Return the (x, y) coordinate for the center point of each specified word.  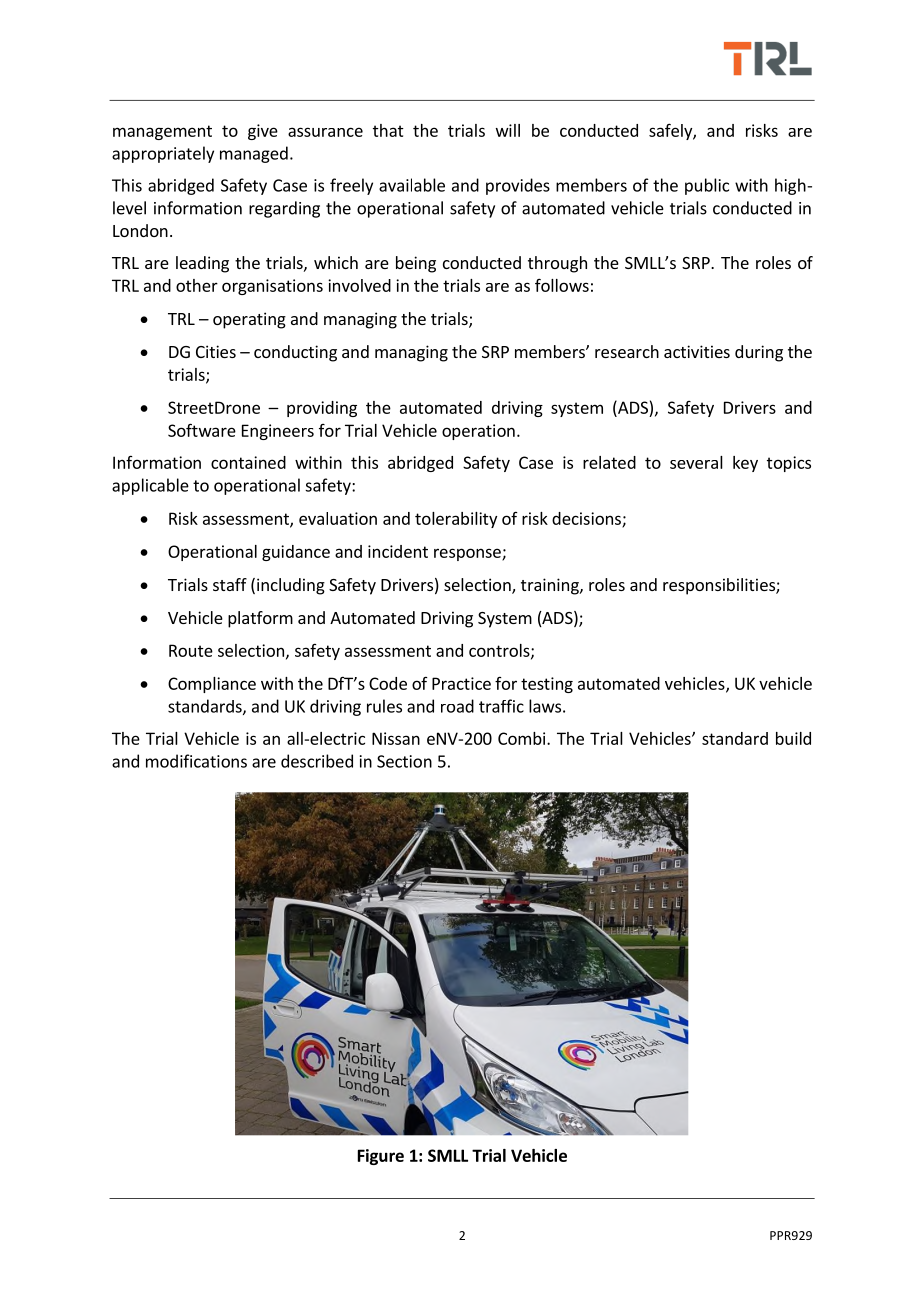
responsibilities (720, 586)
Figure (381, 1157)
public (707, 186)
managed (254, 154)
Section (404, 761)
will (508, 130)
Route (191, 650)
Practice (461, 683)
